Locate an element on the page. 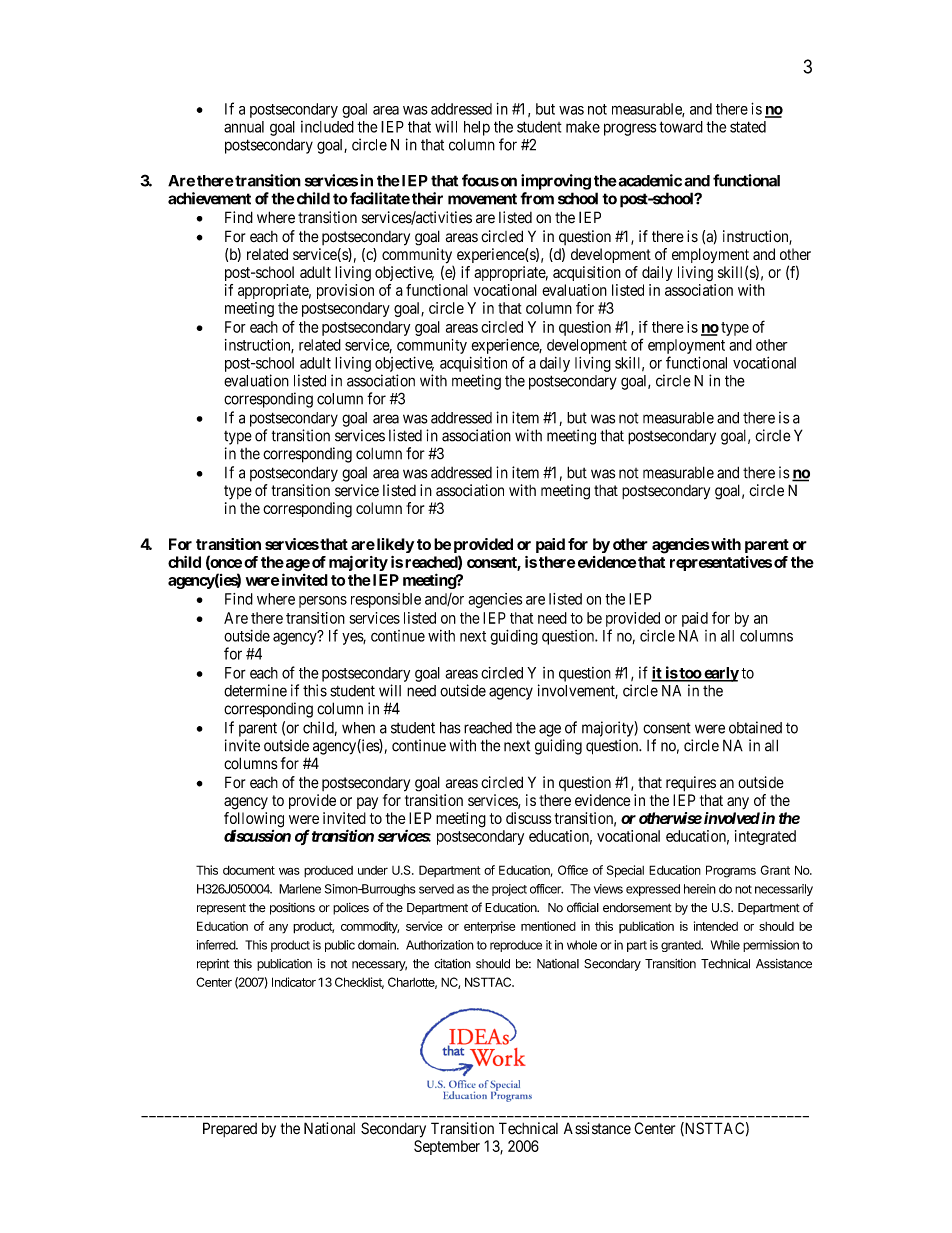 The height and width of the image is (1233, 952). While is located at coordinates (725, 945).
